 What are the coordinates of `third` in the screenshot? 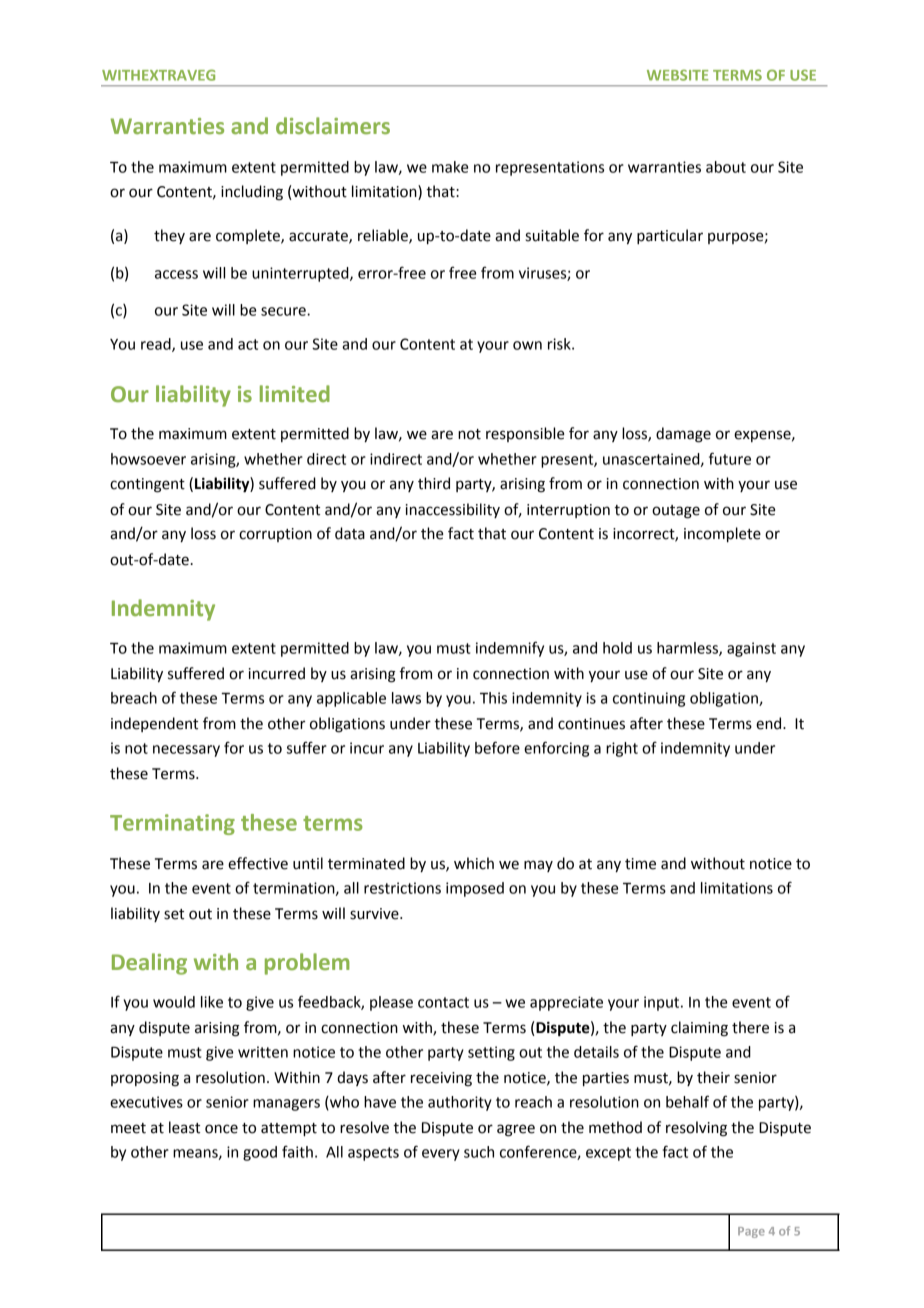 It's located at (434, 483).
